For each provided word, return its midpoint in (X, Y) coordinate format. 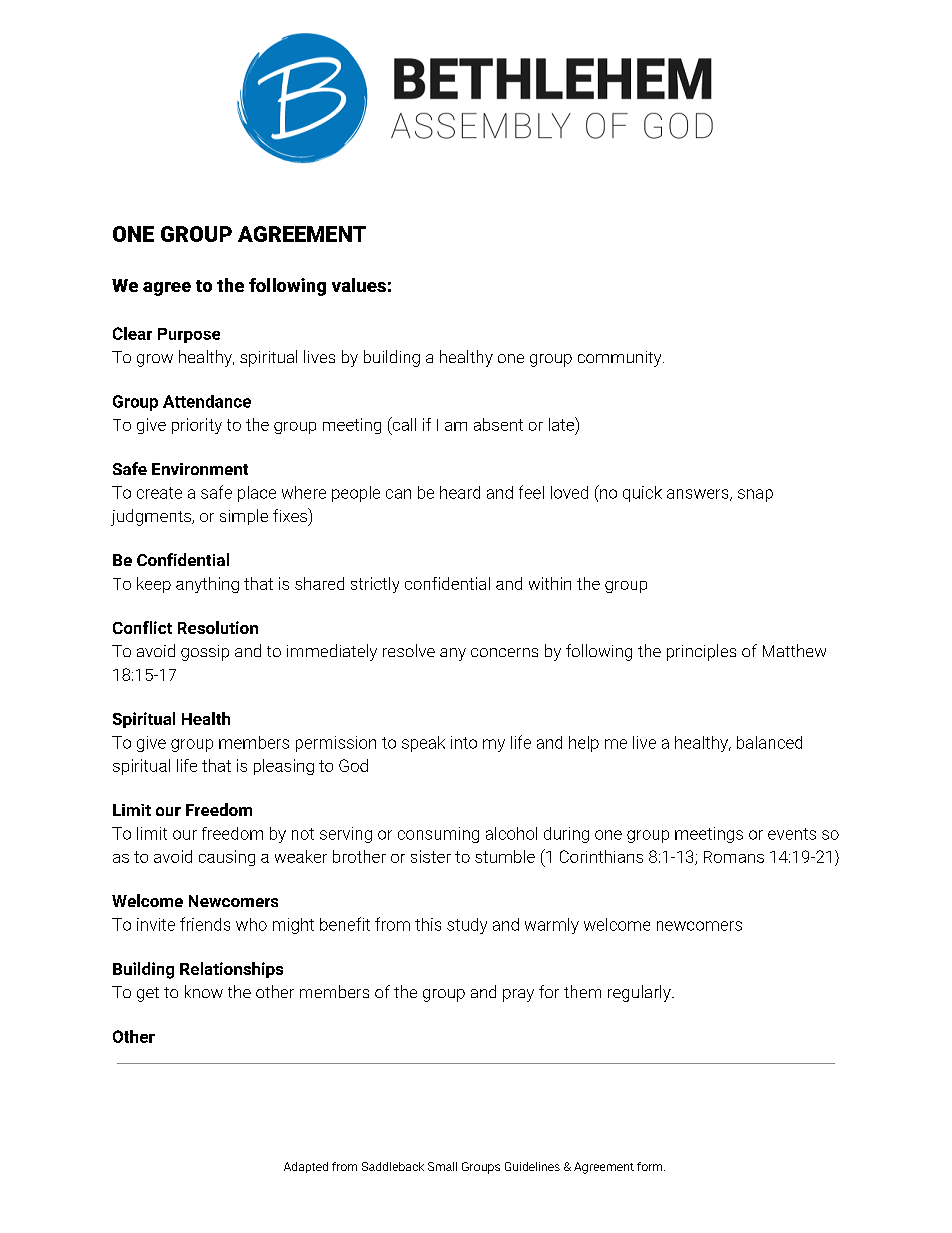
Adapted (306, 1167)
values (359, 285)
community (621, 359)
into (464, 742)
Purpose (189, 335)
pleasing (284, 767)
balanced (769, 742)
